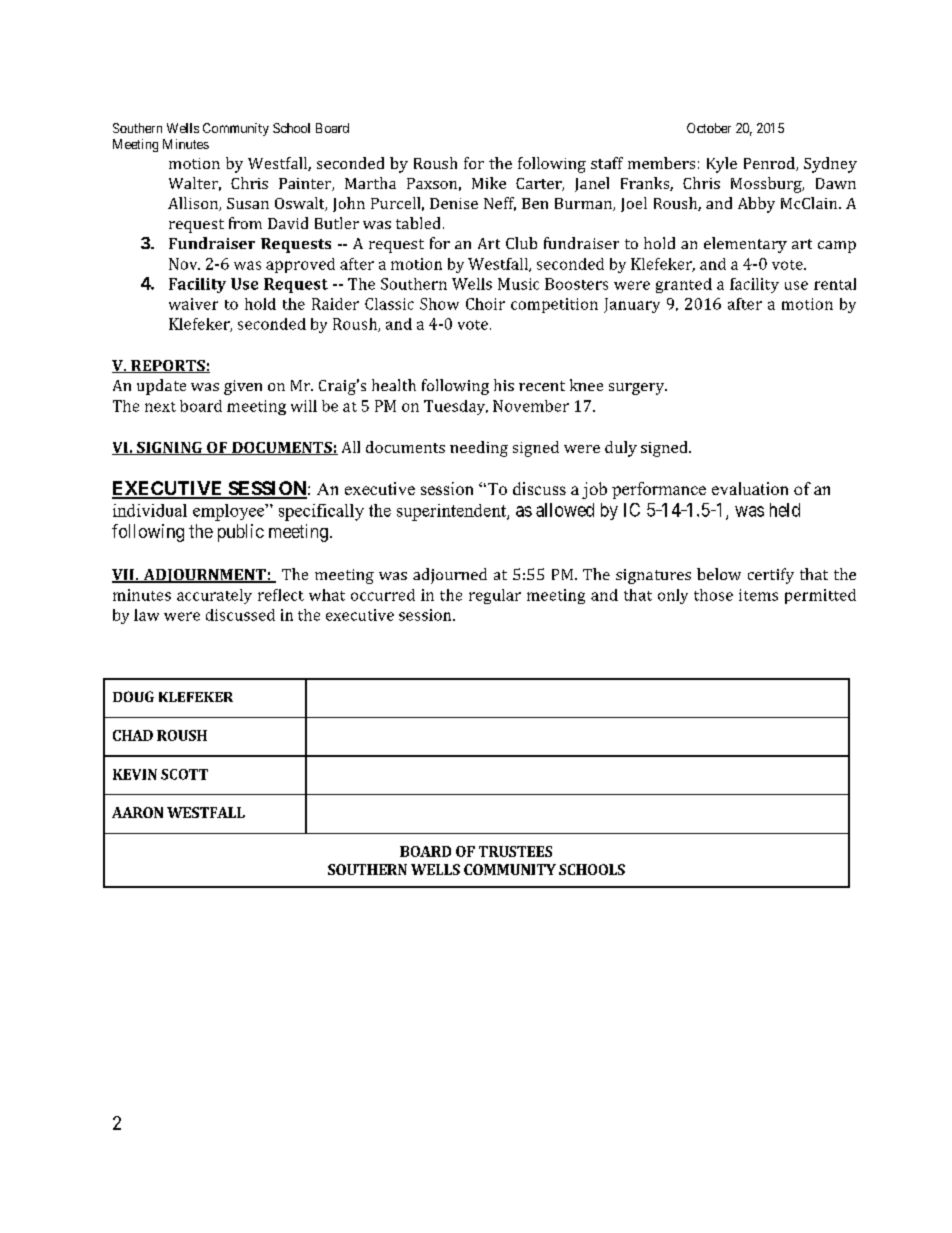  Describe the element at coordinates (758, 595) in the image. I see `items` at that location.
